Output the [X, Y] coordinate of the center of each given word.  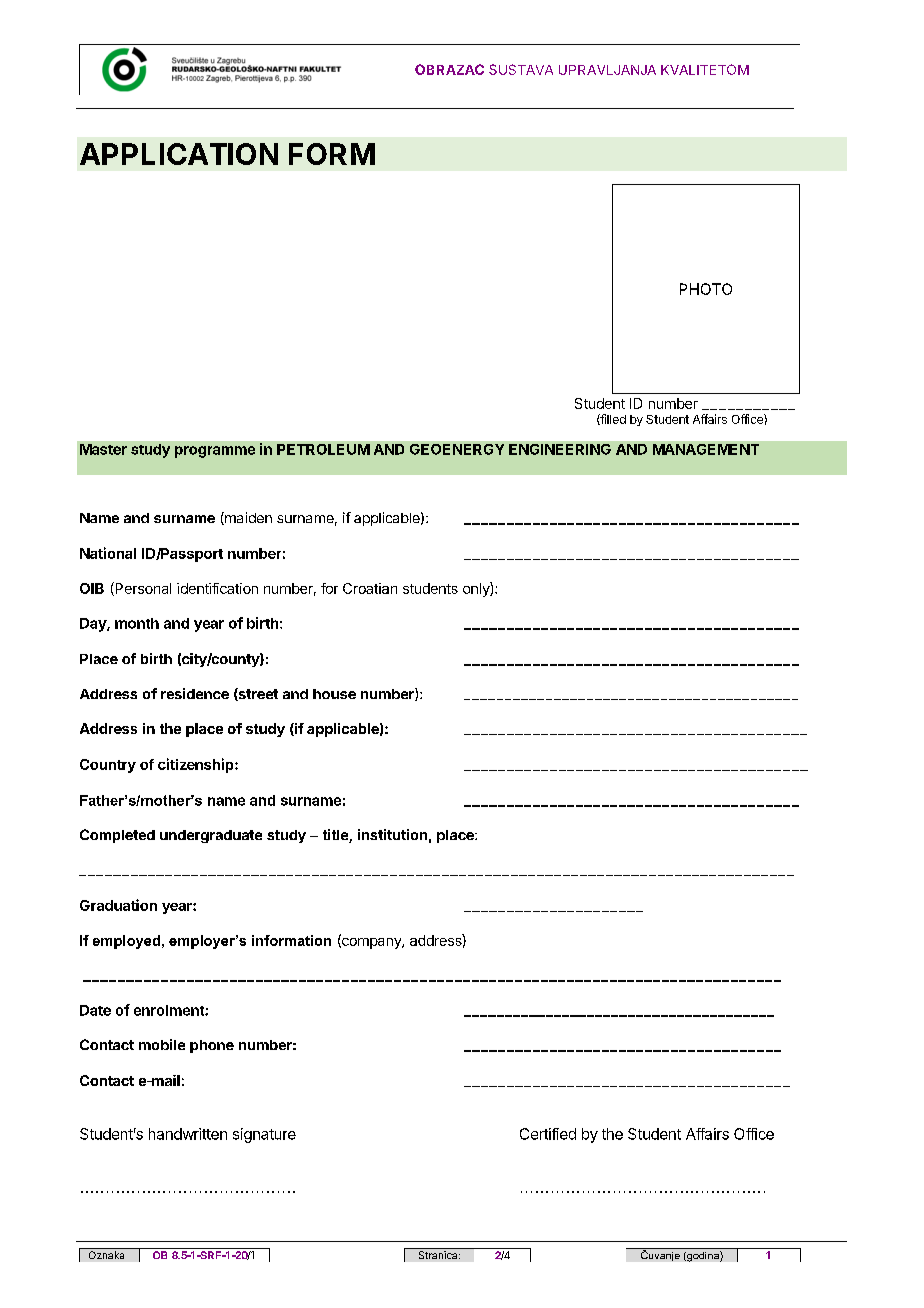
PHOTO [706, 289]
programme [215, 452]
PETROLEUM [323, 449]
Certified [548, 1134]
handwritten [188, 1134]
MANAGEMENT [706, 449]
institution [392, 834]
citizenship [197, 765]
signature [264, 1135]
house [334, 694]
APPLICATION [179, 154]
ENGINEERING [560, 449]
